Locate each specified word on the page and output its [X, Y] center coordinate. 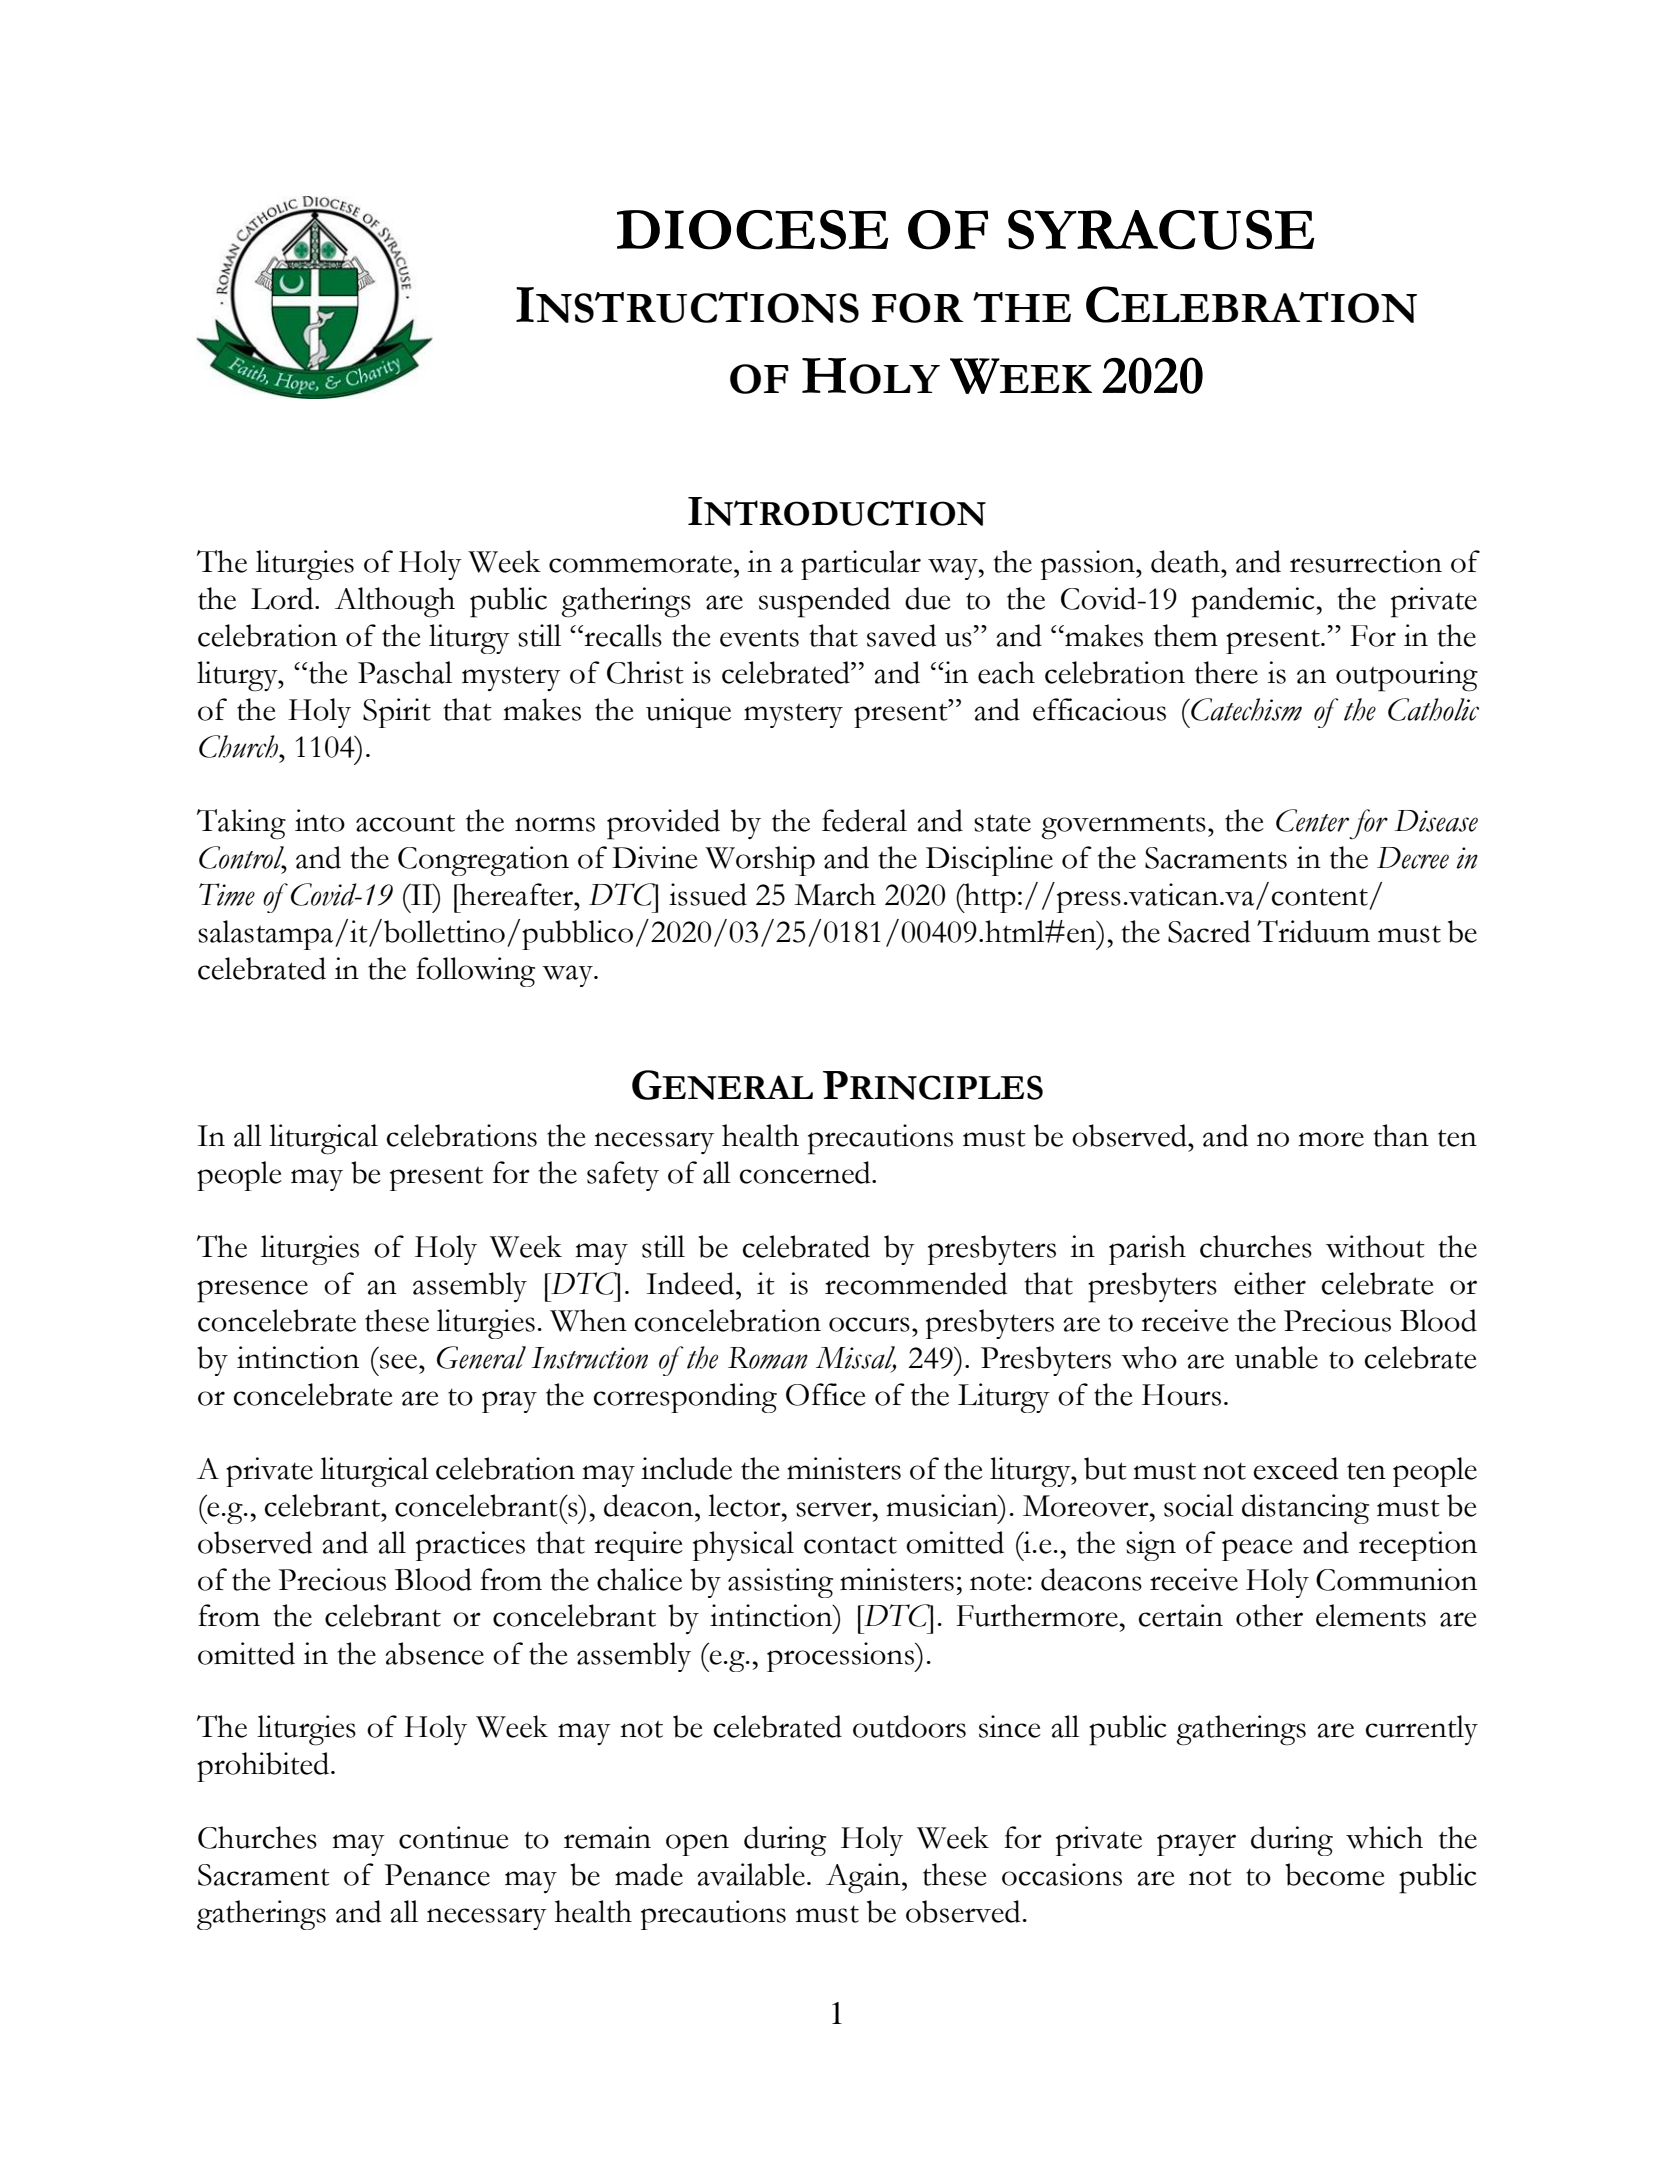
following [475, 972]
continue [454, 1837]
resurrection [1366, 561]
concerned [806, 1172]
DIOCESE [752, 230]
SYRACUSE [1161, 230]
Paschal [405, 672]
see [400, 1361]
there [1226, 672]
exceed [1296, 1468]
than [1401, 1135]
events [759, 638]
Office [826, 1394]
